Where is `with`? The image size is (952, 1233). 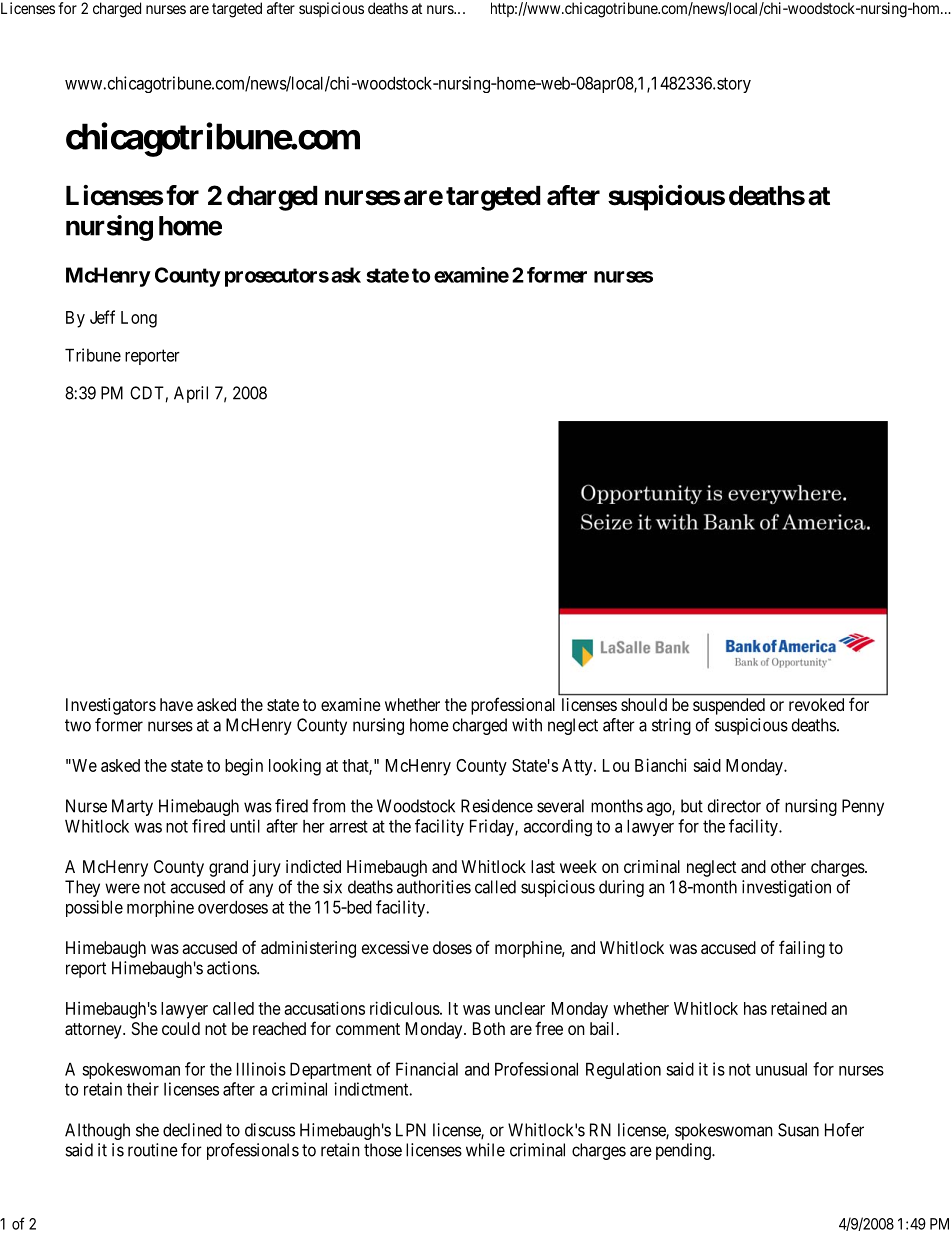
with is located at coordinates (527, 725).
